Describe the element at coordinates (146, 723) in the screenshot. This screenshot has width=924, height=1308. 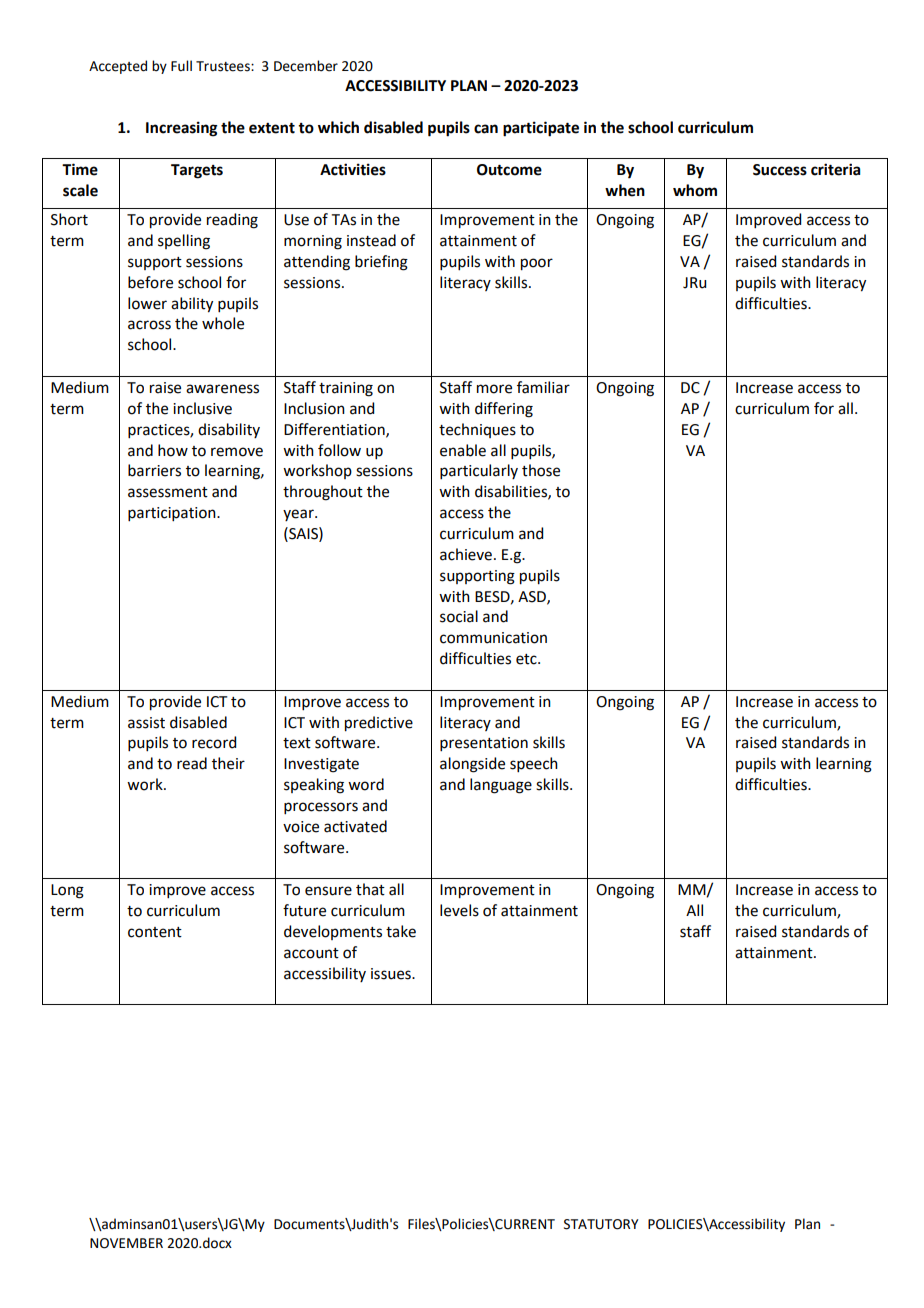
I see `assist` at that location.
